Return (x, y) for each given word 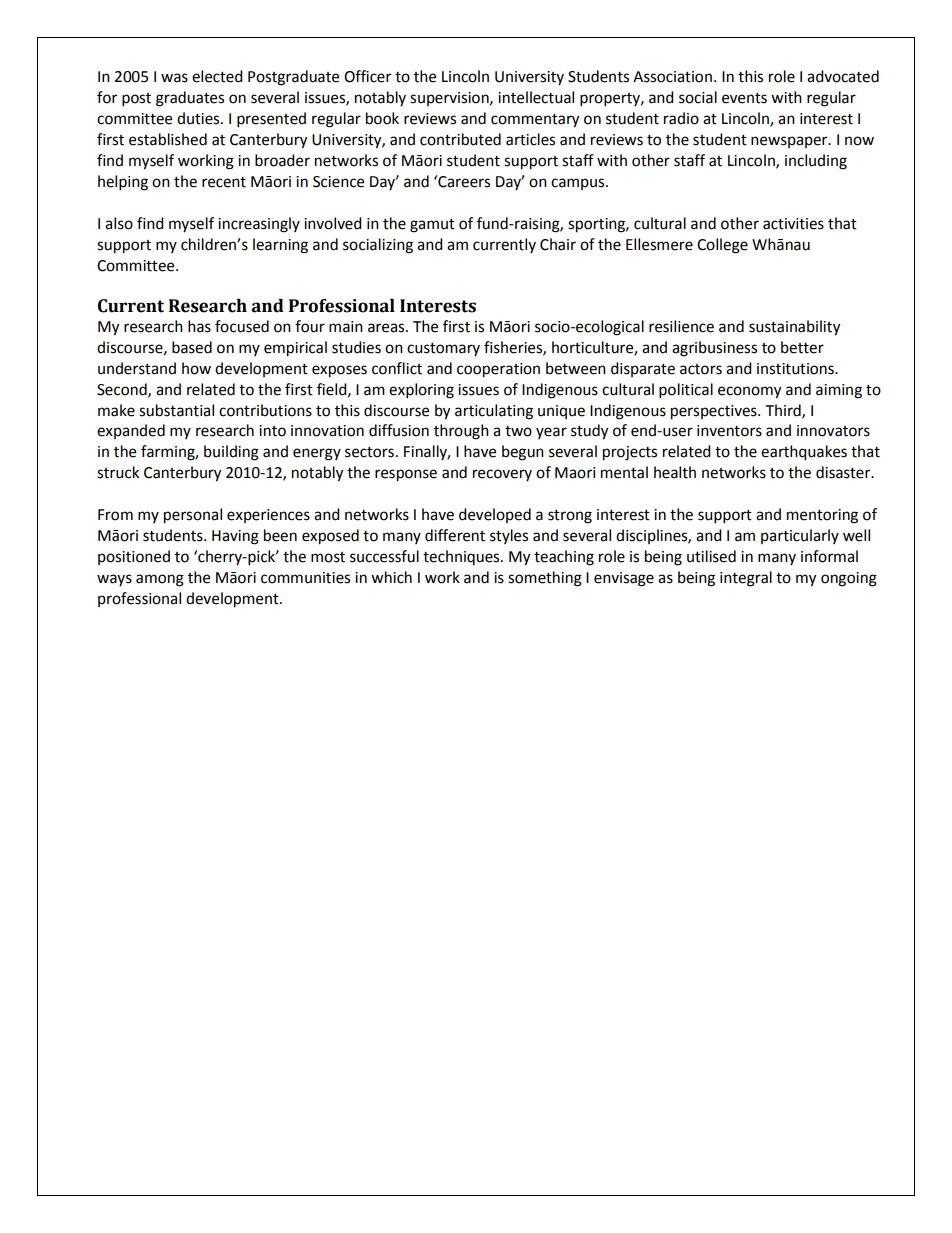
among (160, 580)
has (199, 326)
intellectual (536, 97)
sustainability (794, 328)
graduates (190, 99)
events (744, 98)
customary (443, 349)
